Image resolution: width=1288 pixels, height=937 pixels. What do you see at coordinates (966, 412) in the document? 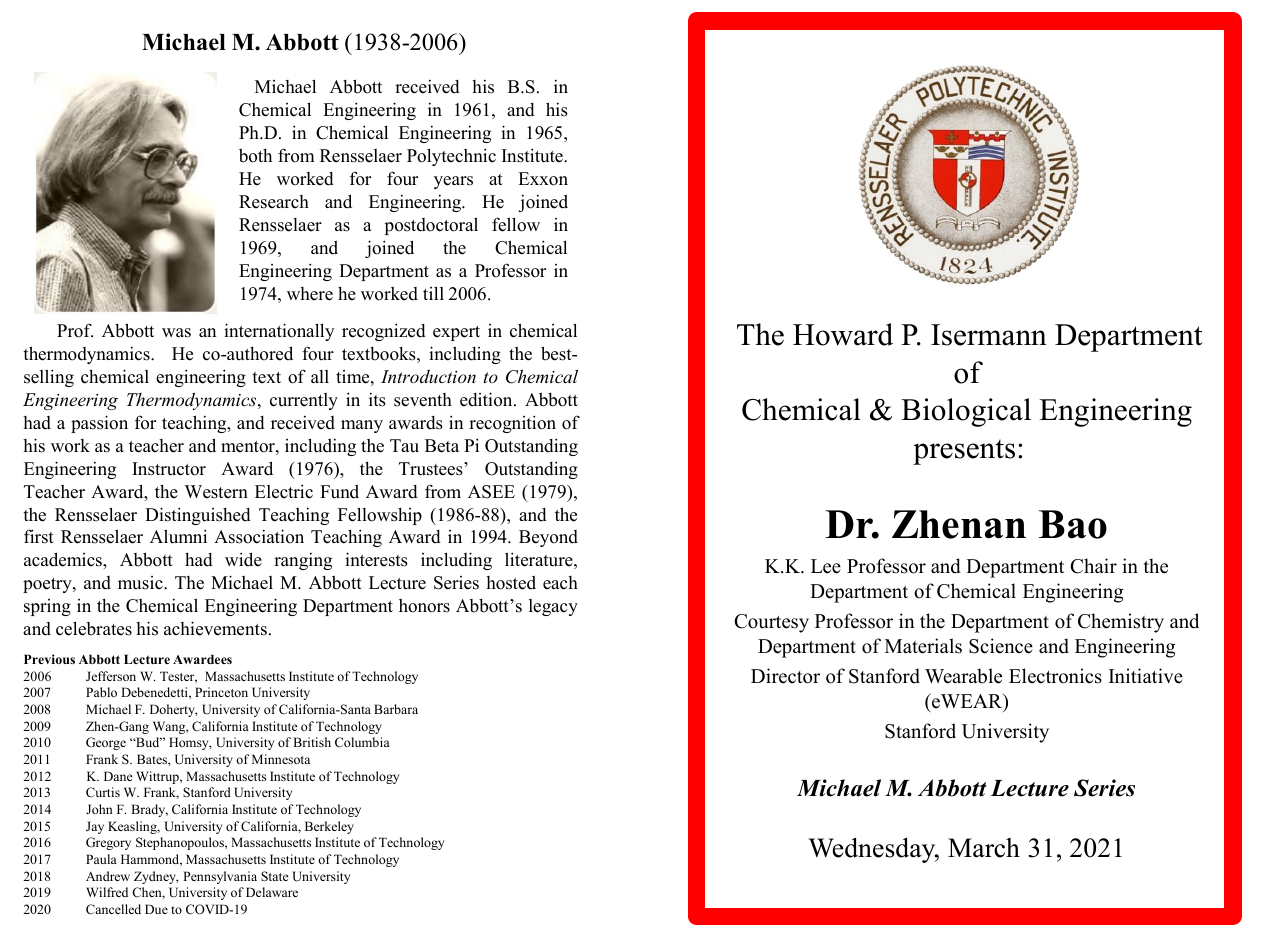
I see `Biological` at bounding box center [966, 412].
